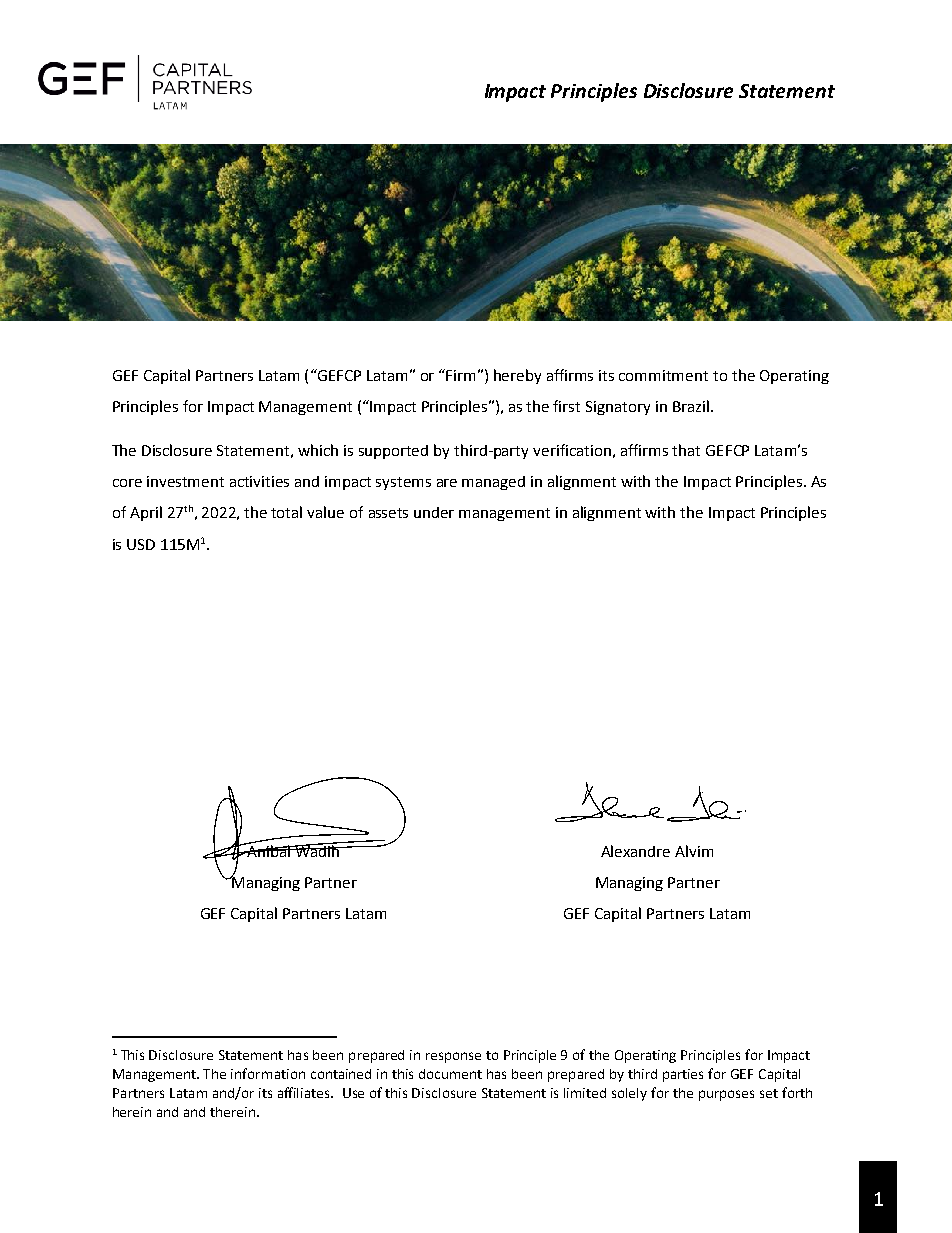 Image resolution: width=952 pixels, height=1233 pixels. I want to click on information, so click(268, 1073).
